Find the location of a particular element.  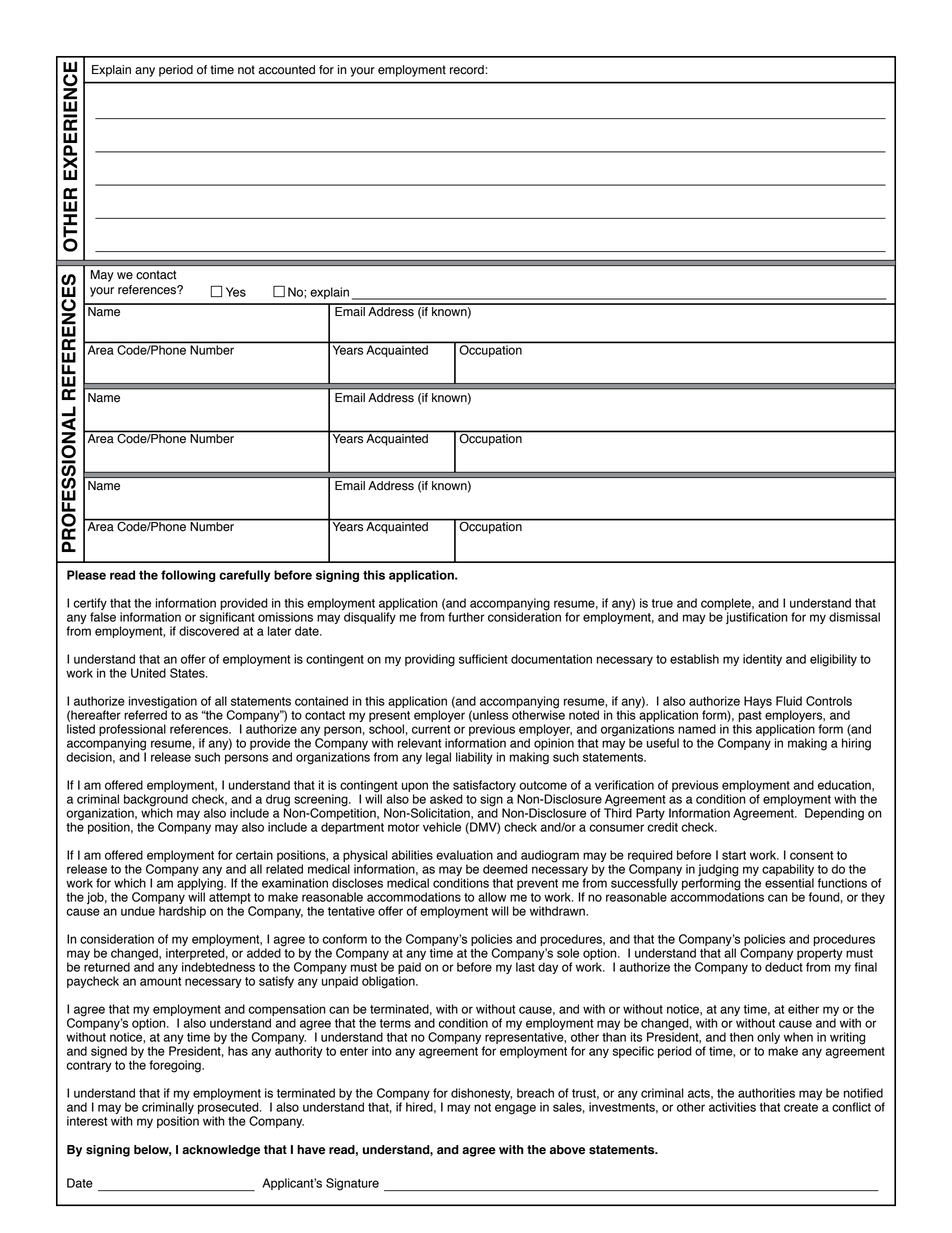

following is located at coordinates (188, 576).
